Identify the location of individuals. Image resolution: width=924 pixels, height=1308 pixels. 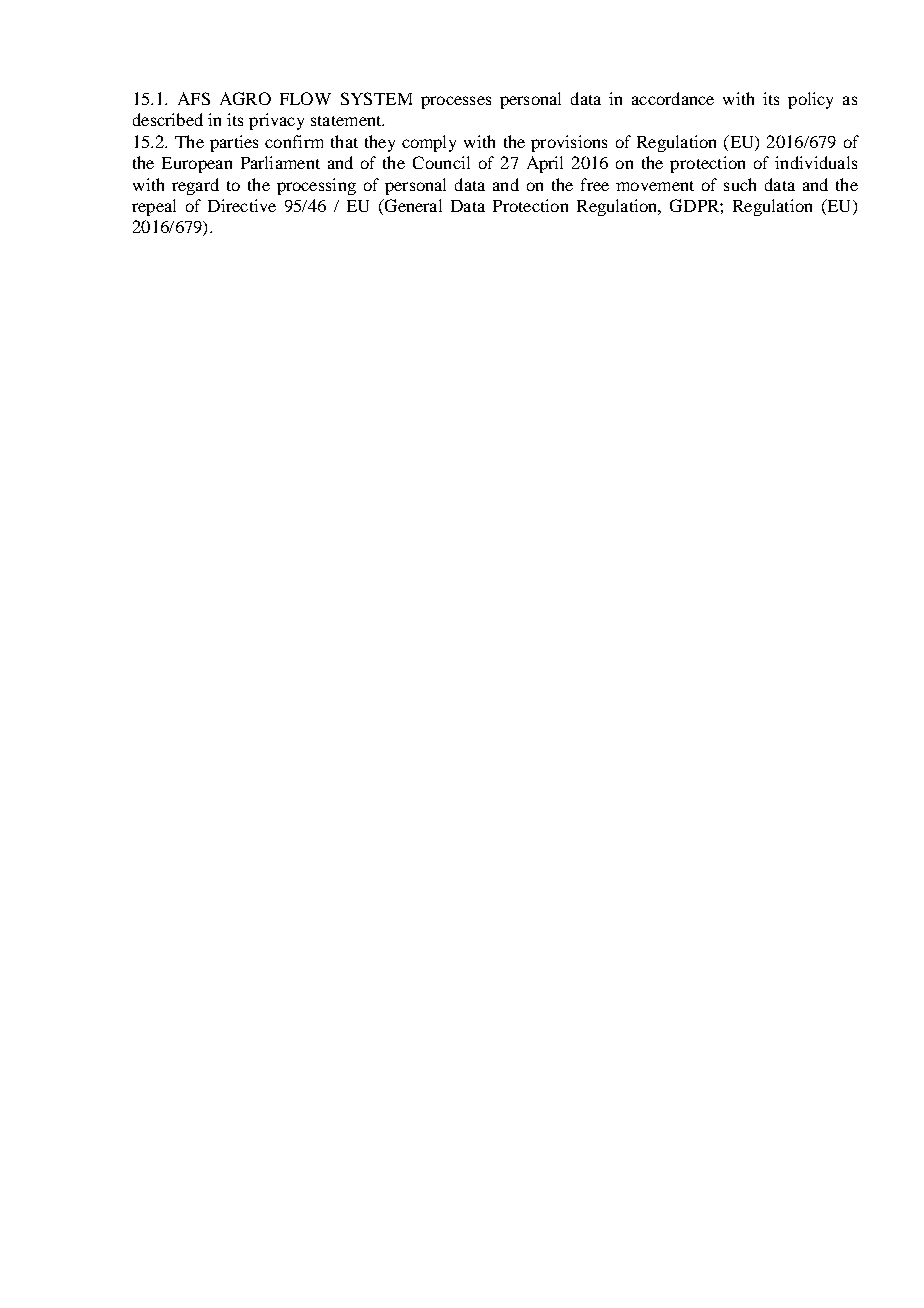
(816, 162).
